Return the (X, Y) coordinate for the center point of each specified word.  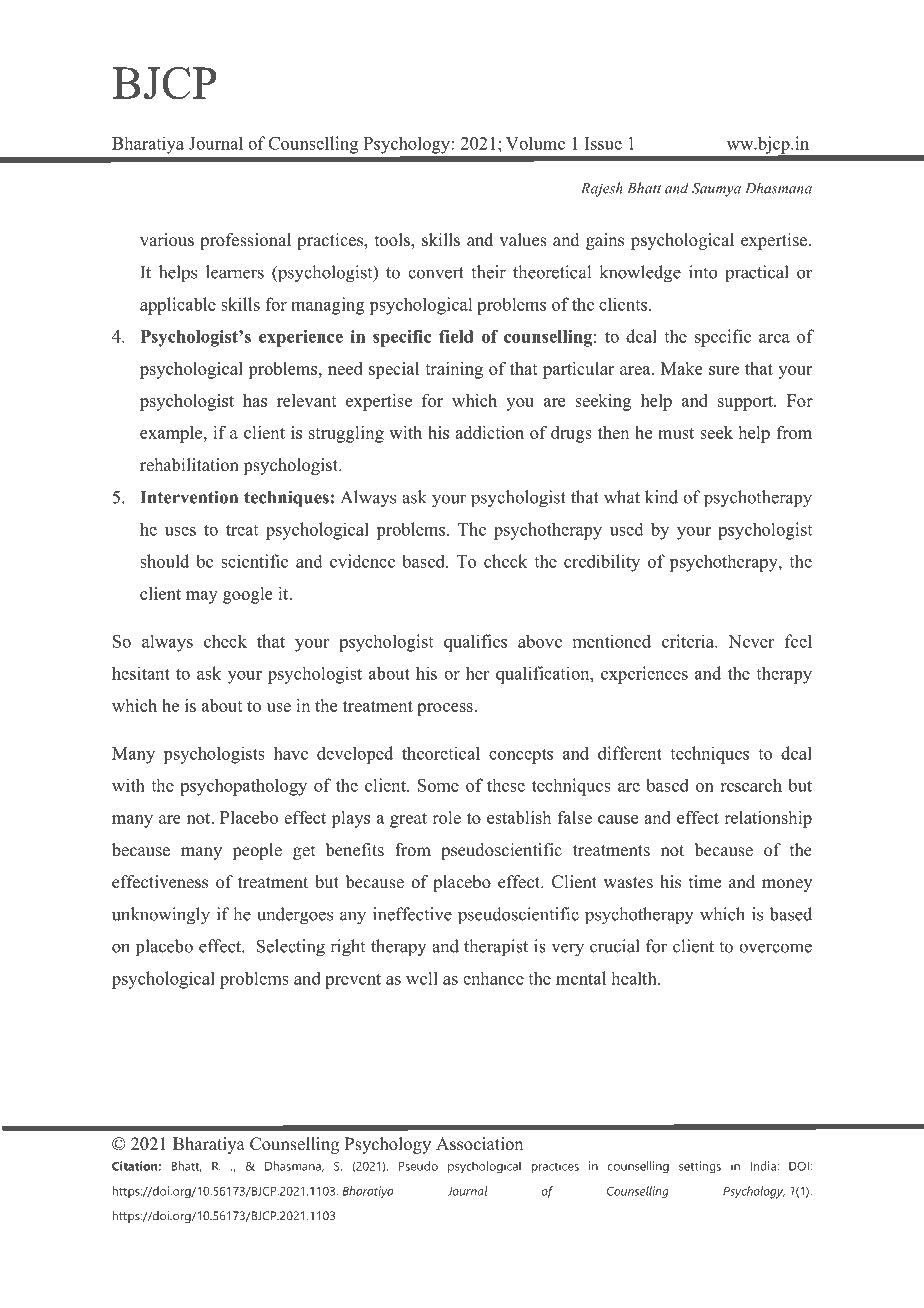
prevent (353, 981)
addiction (489, 432)
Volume (535, 143)
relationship (768, 819)
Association (479, 1144)
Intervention (189, 497)
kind (661, 497)
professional (245, 241)
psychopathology (243, 787)
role (446, 817)
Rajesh (602, 189)
